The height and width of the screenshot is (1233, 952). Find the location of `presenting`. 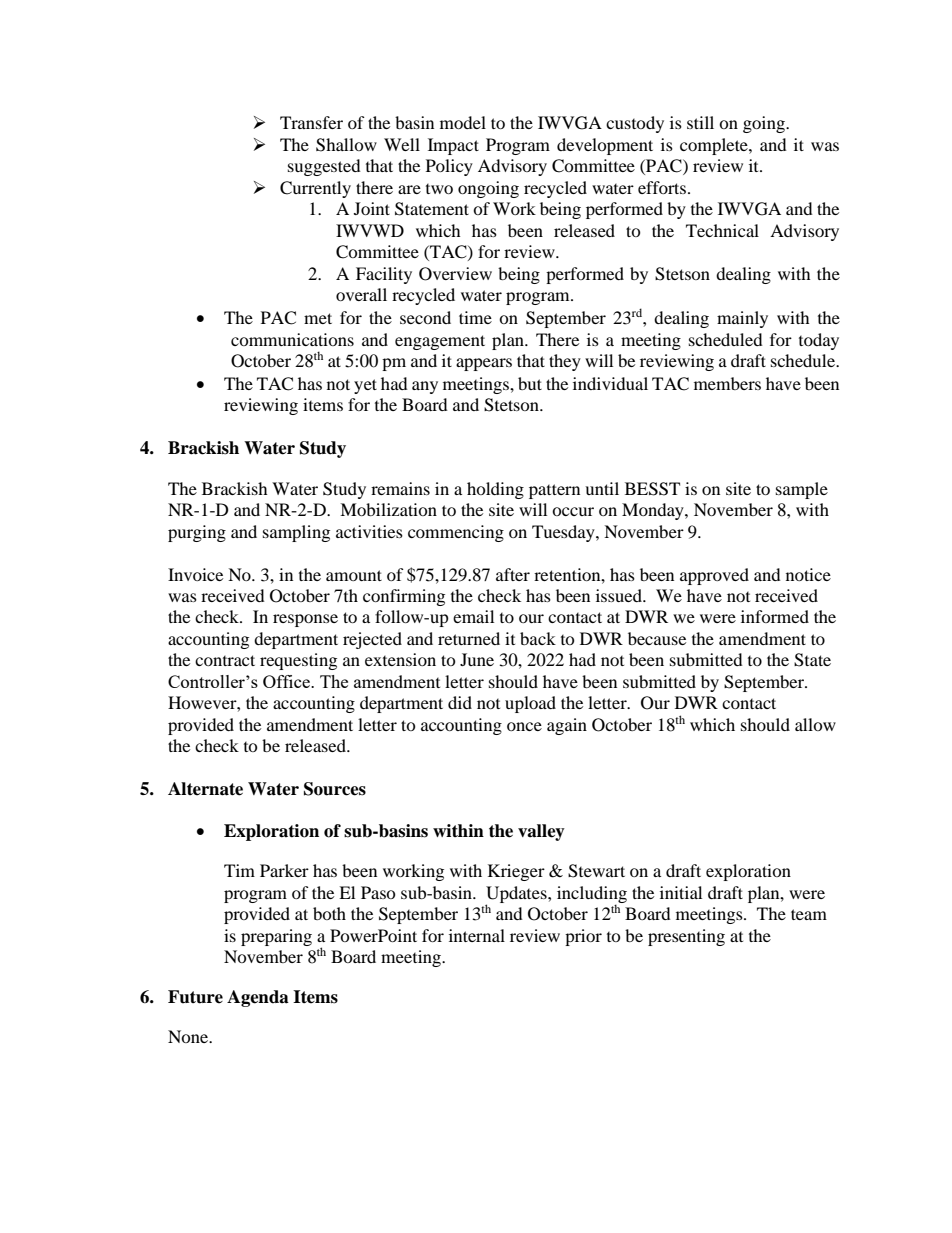

presenting is located at coordinates (686, 937).
